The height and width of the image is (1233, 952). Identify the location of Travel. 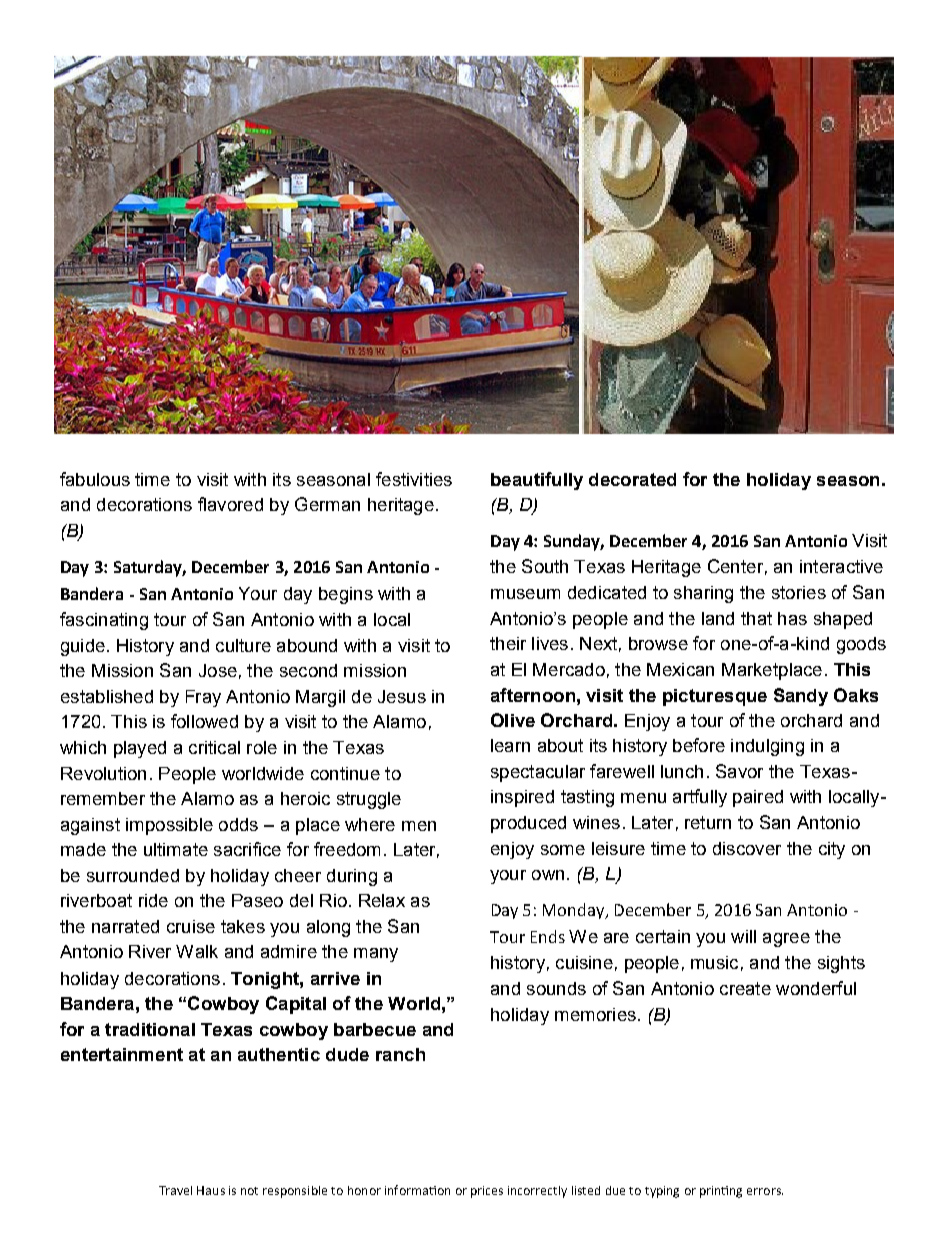
(175, 1190).
